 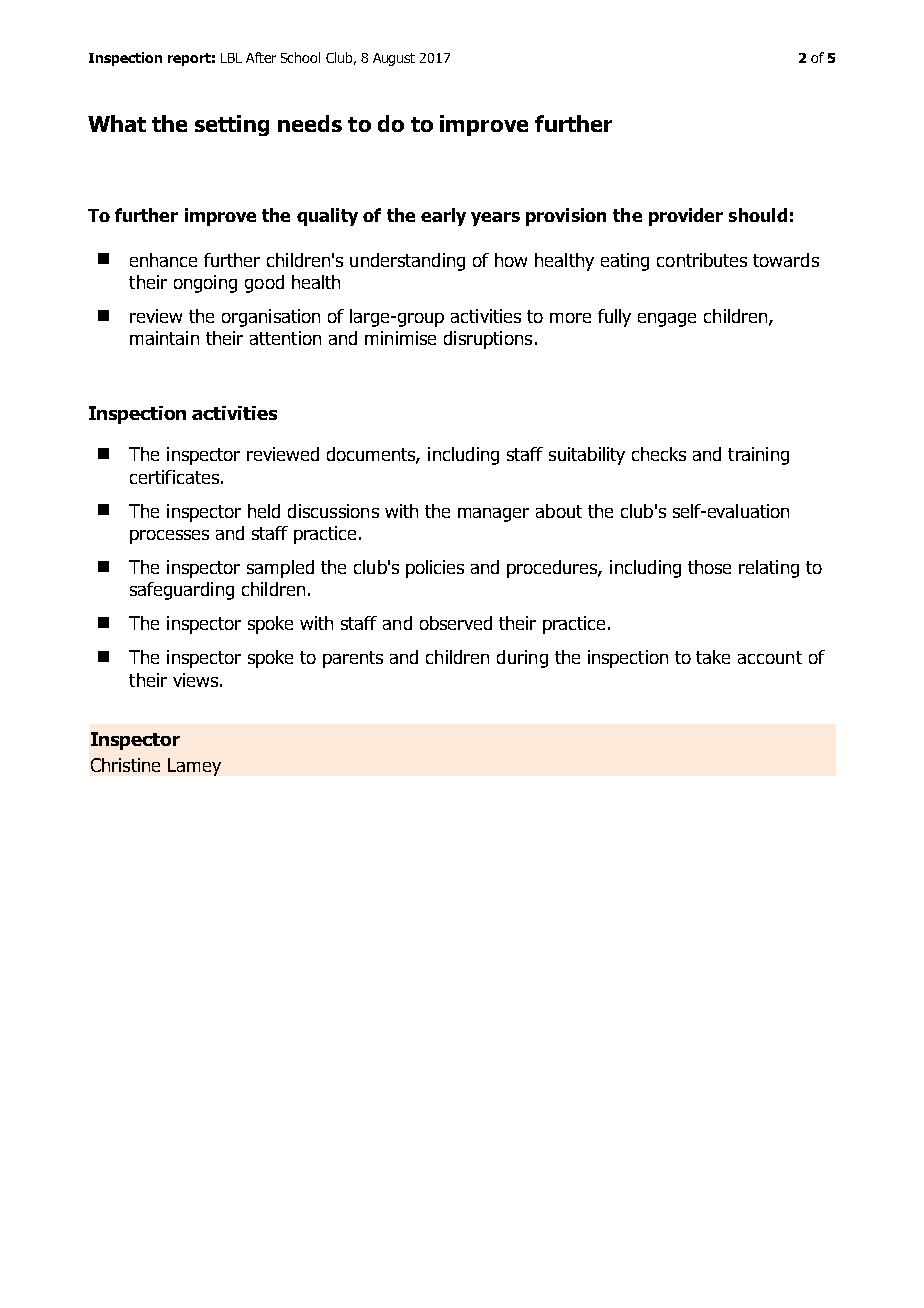 I want to click on during, so click(x=522, y=659).
